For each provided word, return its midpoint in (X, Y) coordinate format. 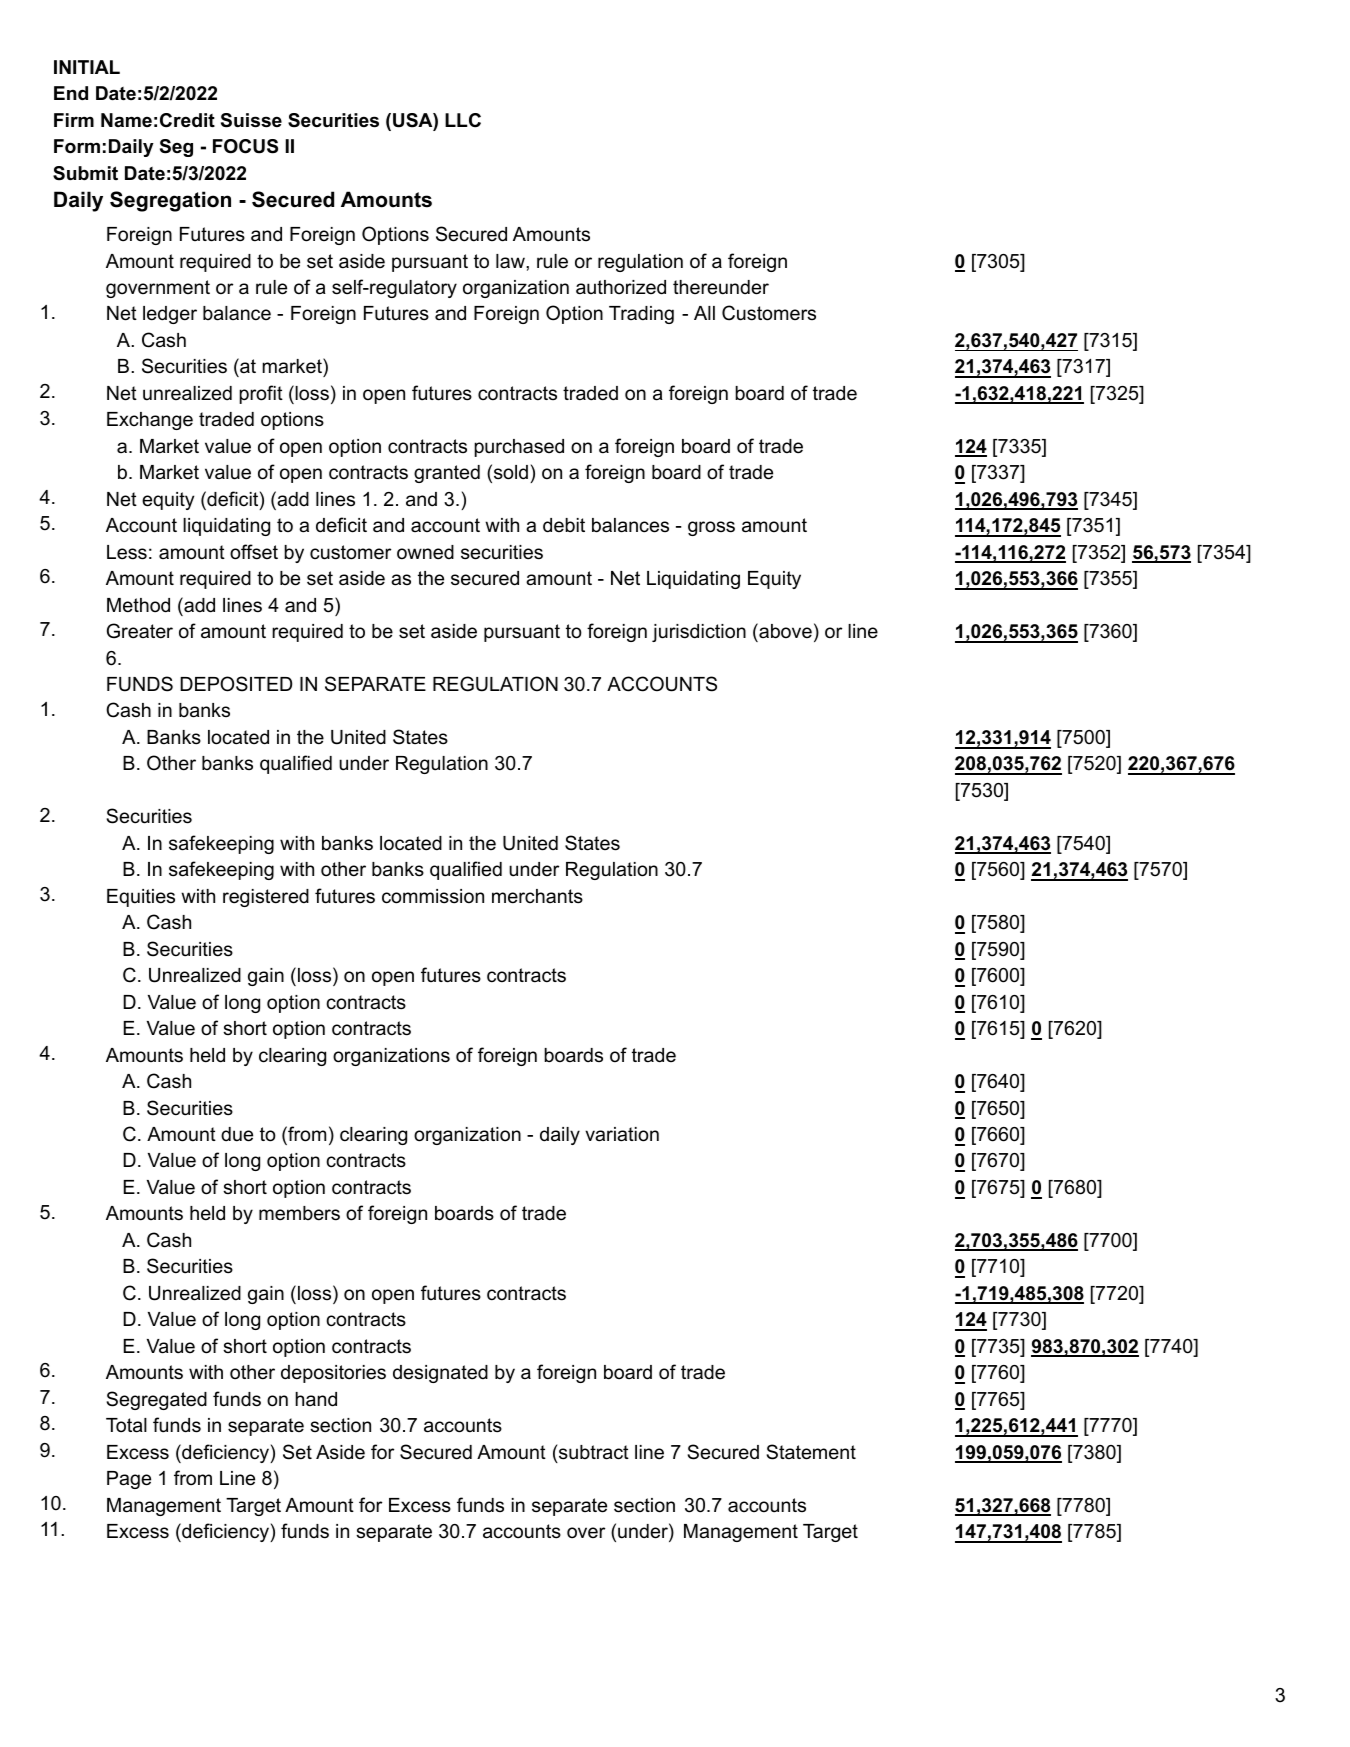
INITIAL (87, 67)
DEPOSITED (236, 684)
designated (440, 1374)
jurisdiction (699, 633)
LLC (463, 120)
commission (433, 896)
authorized (621, 287)
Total (126, 1425)
